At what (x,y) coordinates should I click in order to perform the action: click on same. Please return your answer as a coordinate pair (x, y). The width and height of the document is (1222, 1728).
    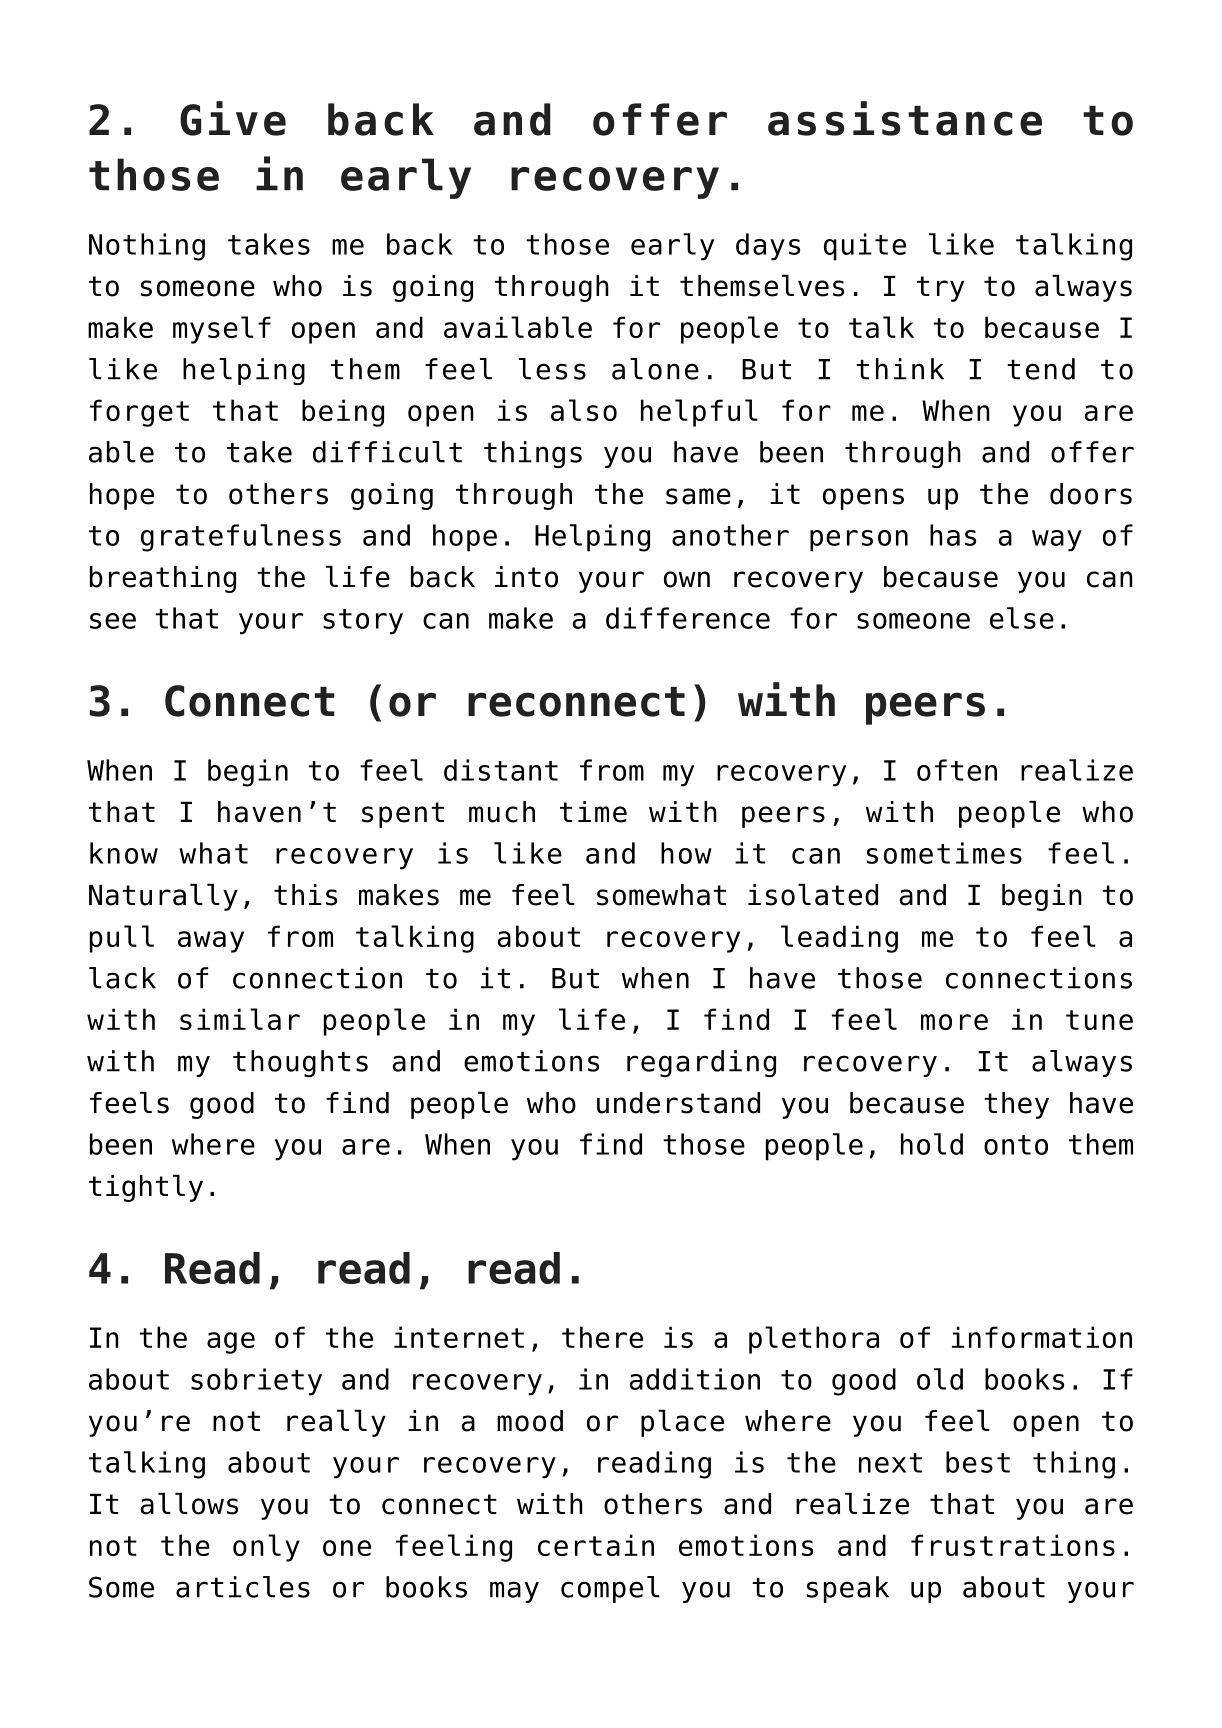
    Looking at the image, I should click on (698, 496).
